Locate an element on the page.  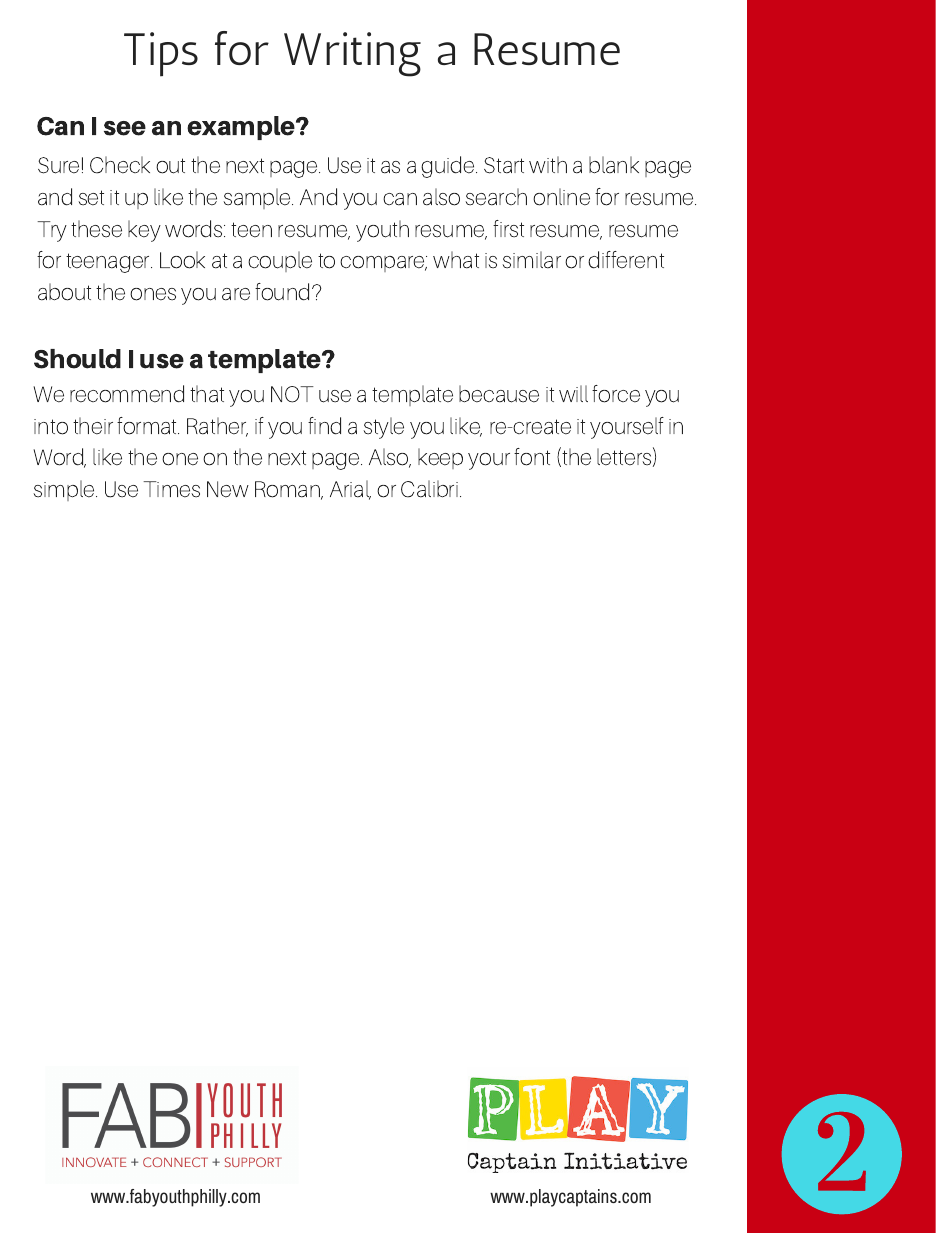
Should is located at coordinates (77, 359).
